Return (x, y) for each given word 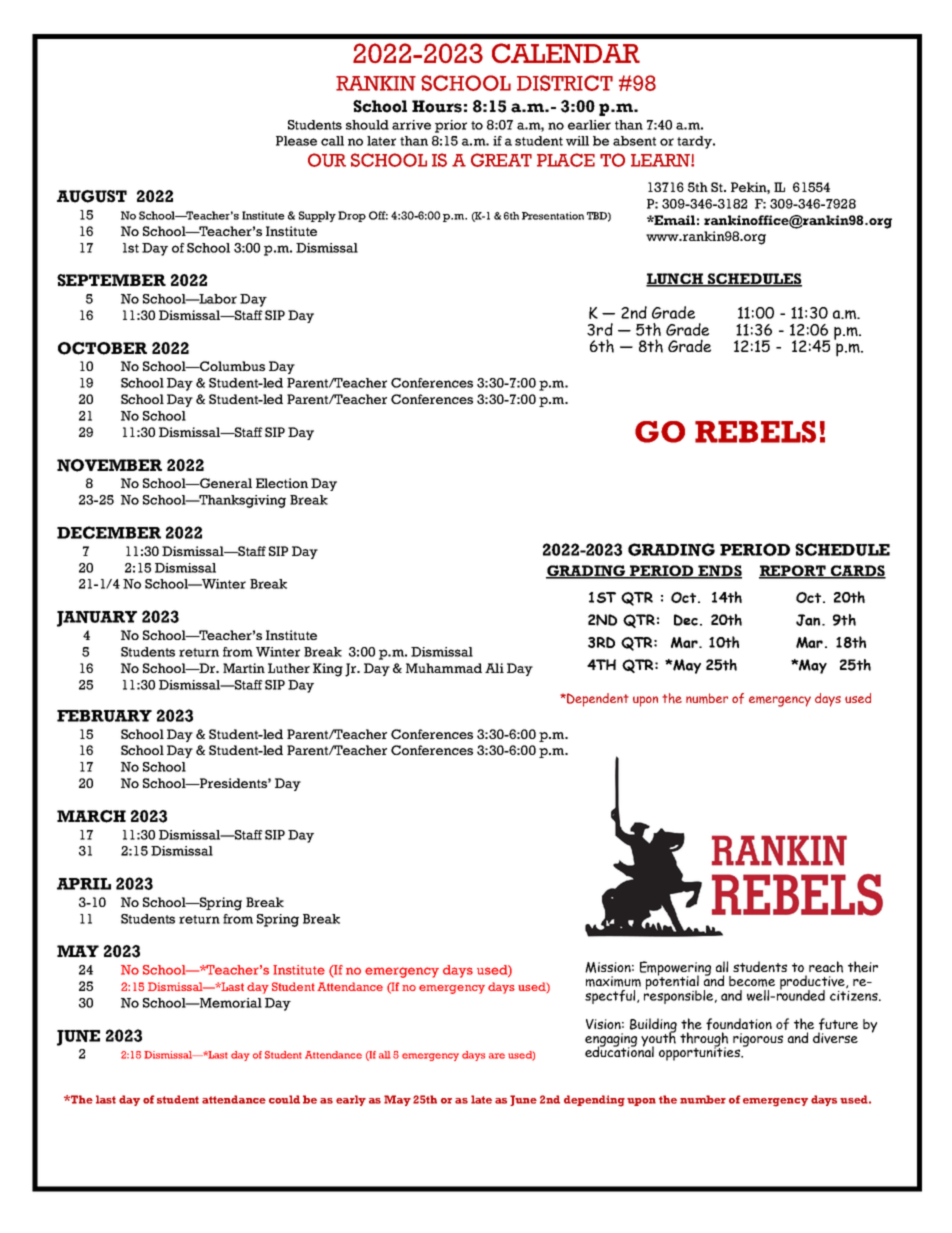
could (284, 1099)
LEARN (661, 160)
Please (296, 141)
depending (594, 1101)
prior (451, 126)
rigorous (758, 1040)
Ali (494, 668)
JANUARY (97, 619)
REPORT (793, 572)
